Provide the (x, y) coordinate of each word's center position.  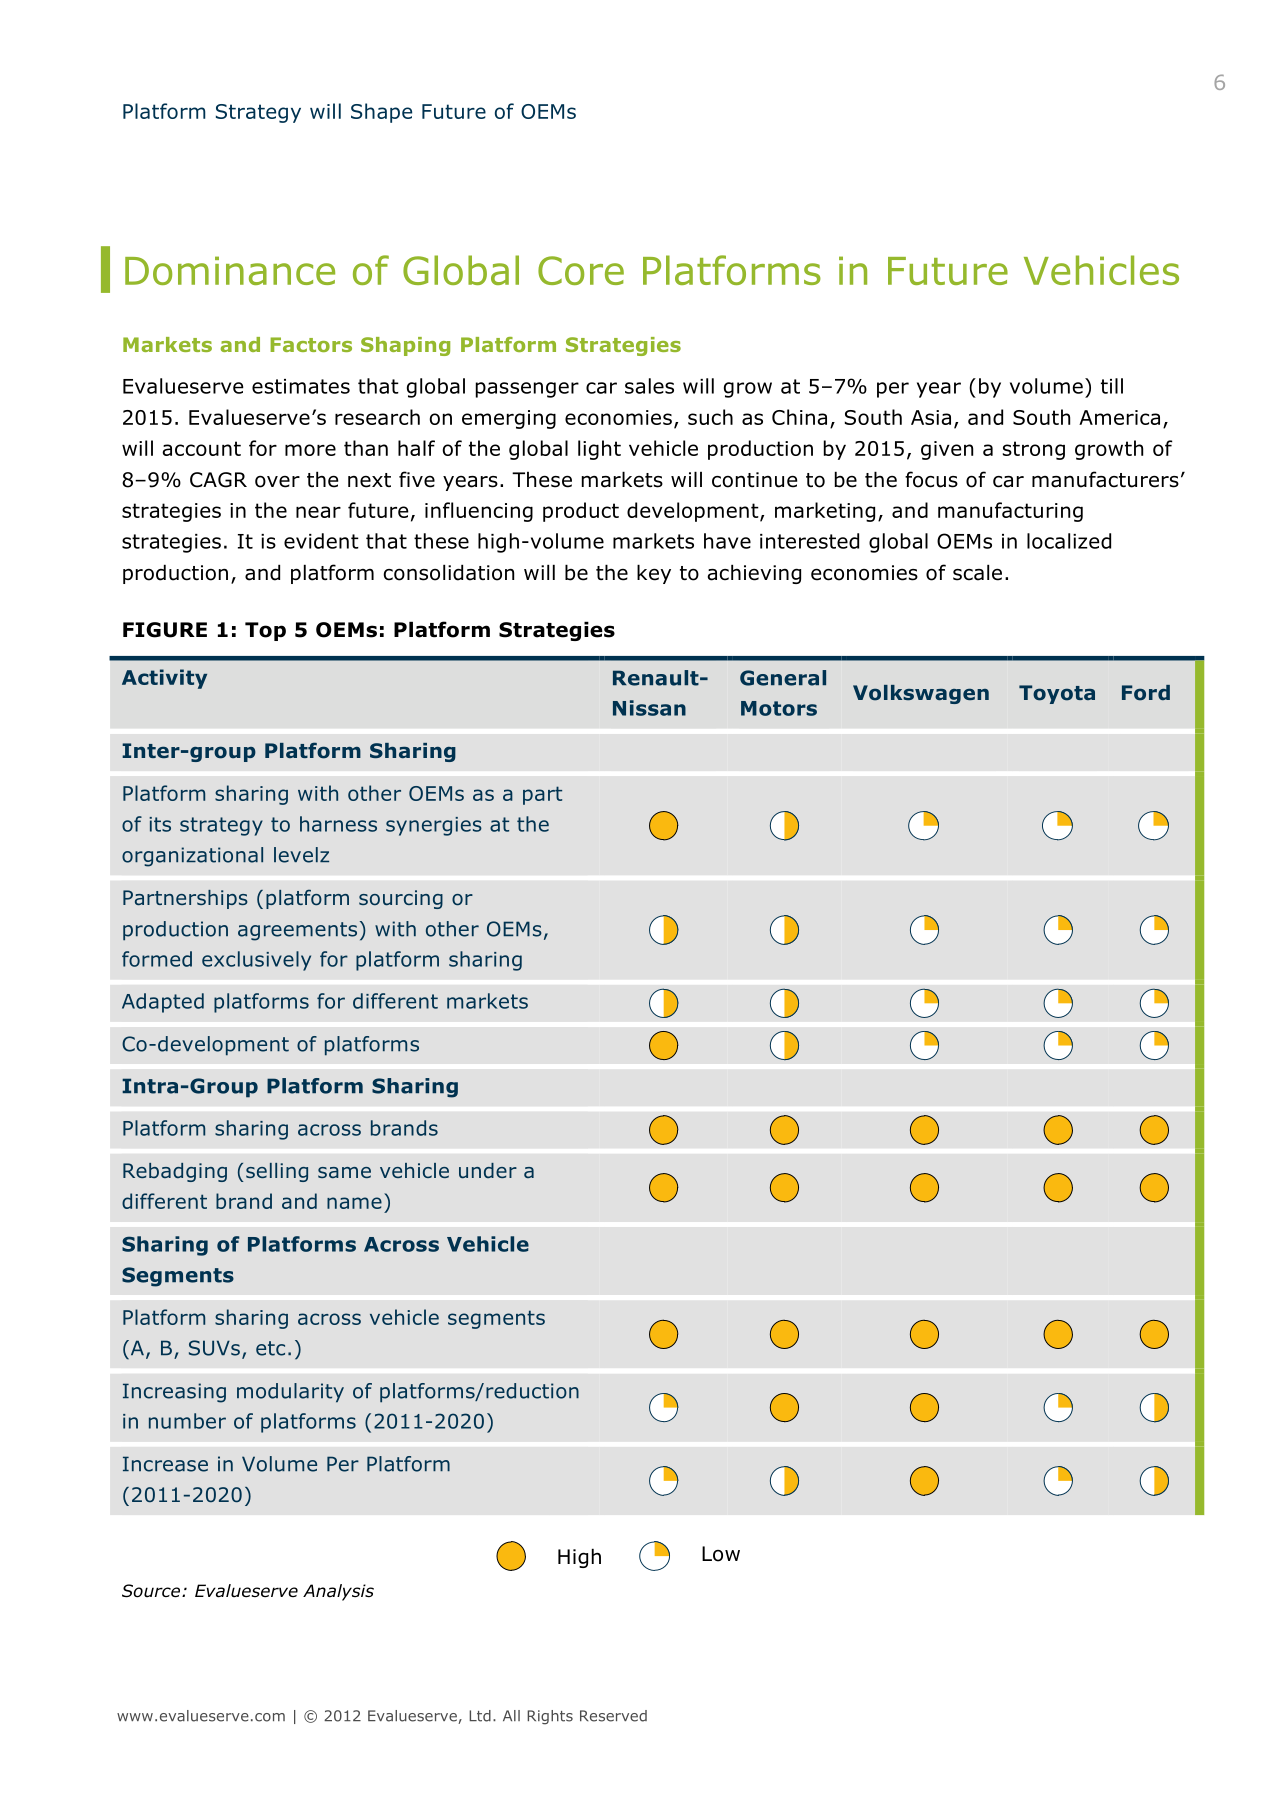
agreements (297, 931)
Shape (381, 113)
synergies (434, 826)
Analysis (338, 1592)
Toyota (1057, 694)
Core (581, 270)
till (1112, 386)
